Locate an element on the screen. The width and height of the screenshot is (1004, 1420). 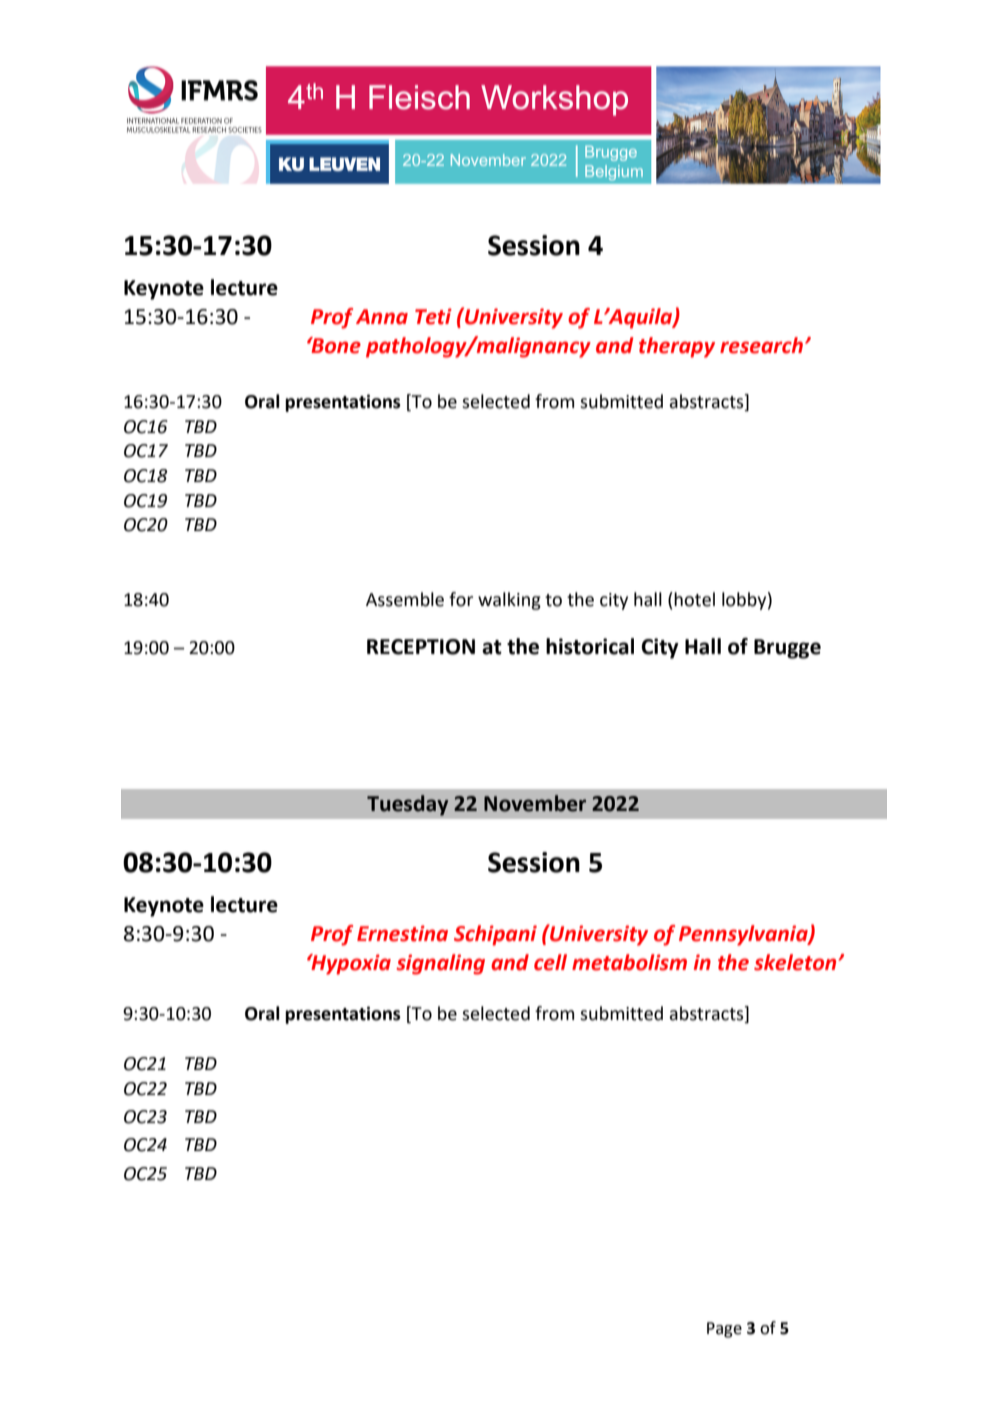
signaling is located at coordinates (440, 964).
